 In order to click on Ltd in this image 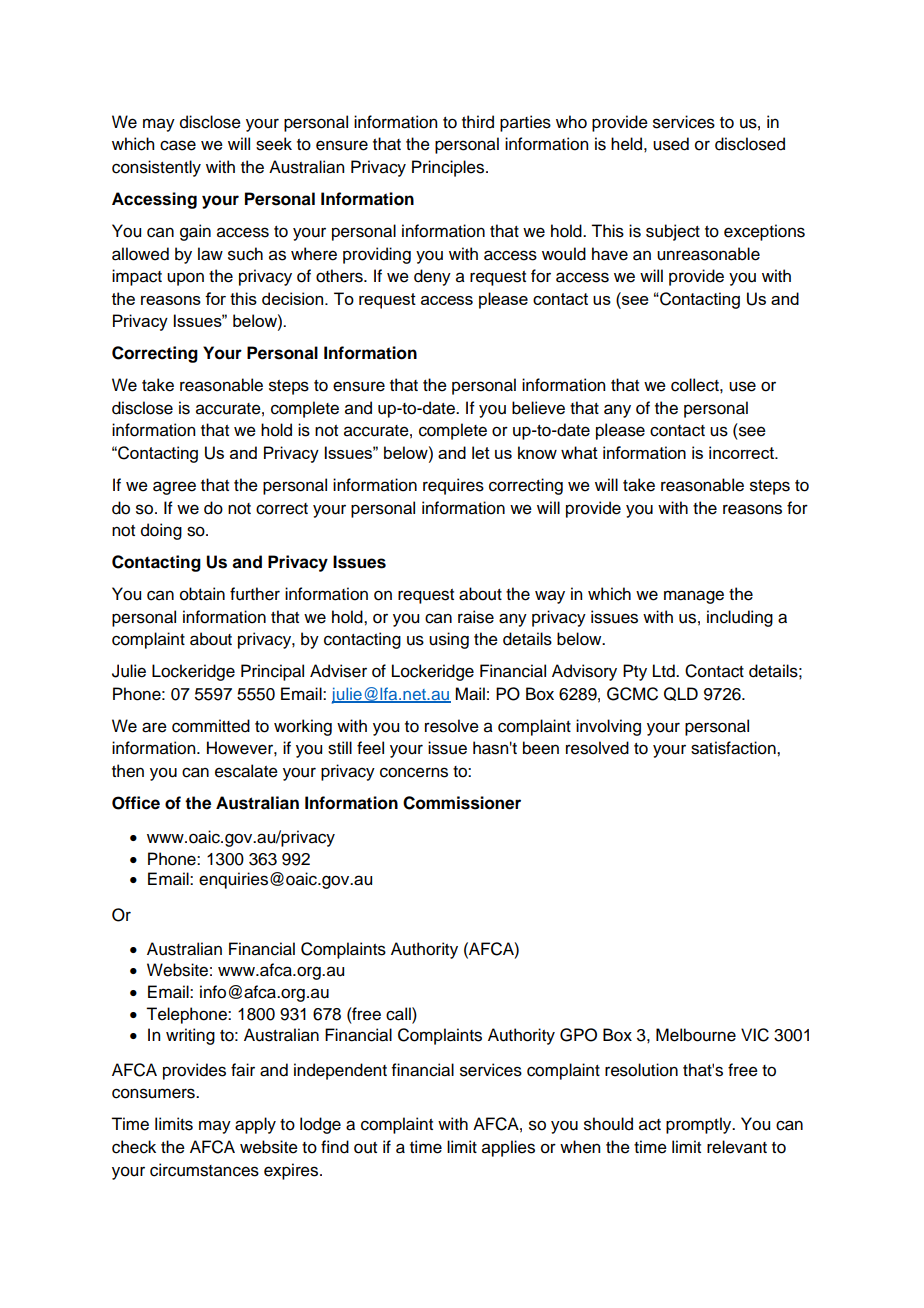, I will do `click(665, 671)`.
